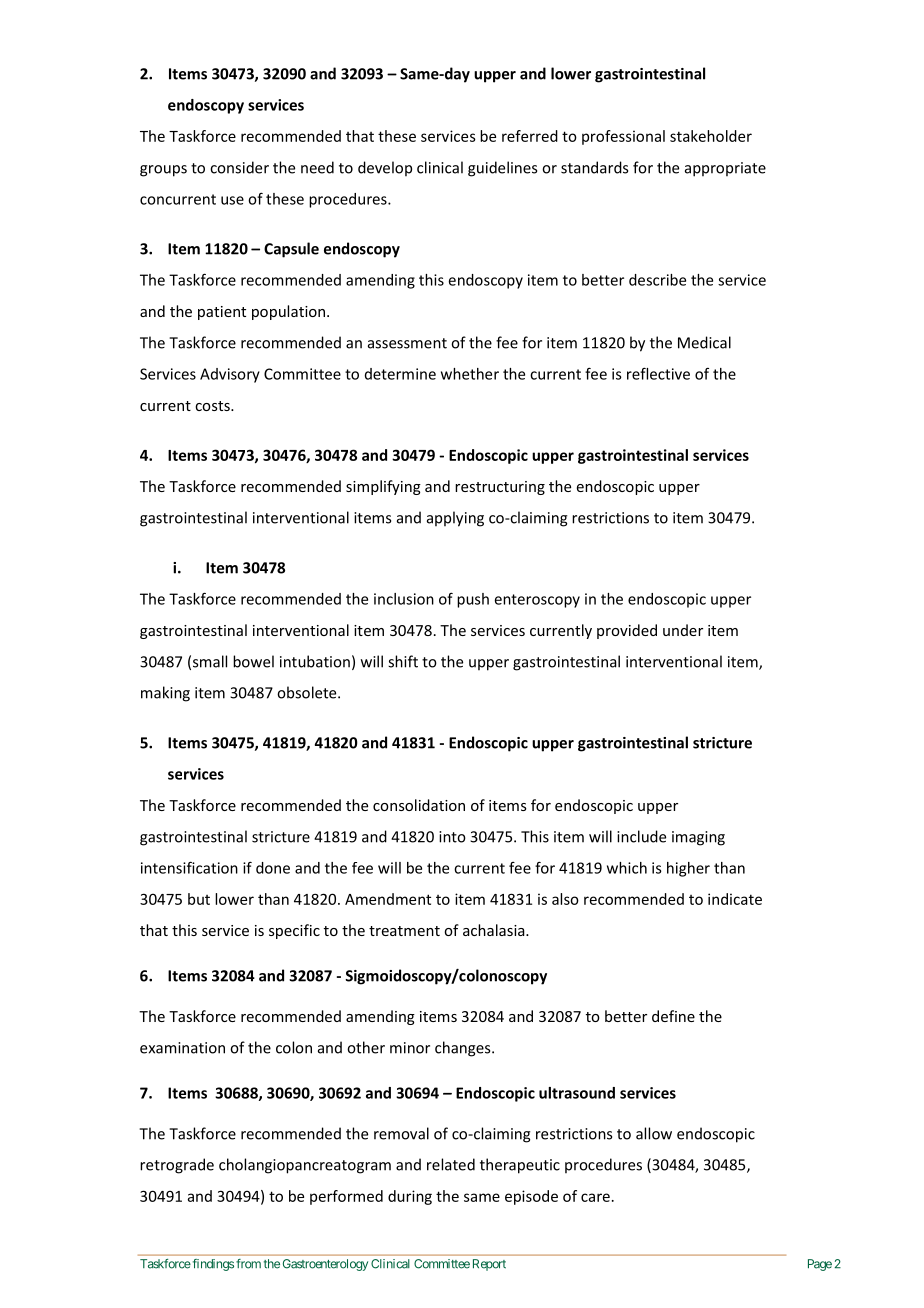 This screenshot has height=1308, width=924. Describe the element at coordinates (489, 1265) in the screenshot. I see `Report` at that location.
